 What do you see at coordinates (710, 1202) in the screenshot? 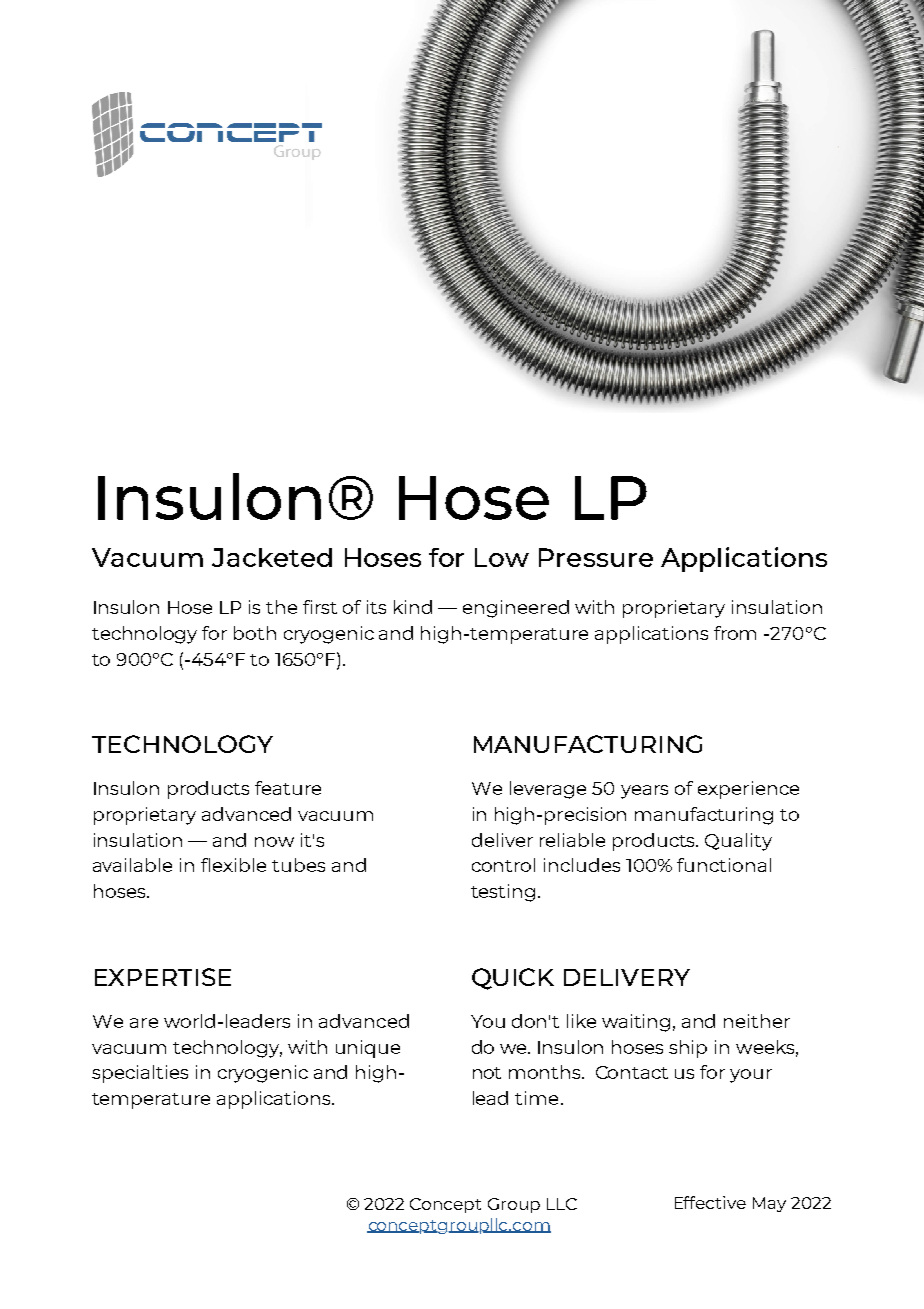
I see `Effective` at bounding box center [710, 1202].
